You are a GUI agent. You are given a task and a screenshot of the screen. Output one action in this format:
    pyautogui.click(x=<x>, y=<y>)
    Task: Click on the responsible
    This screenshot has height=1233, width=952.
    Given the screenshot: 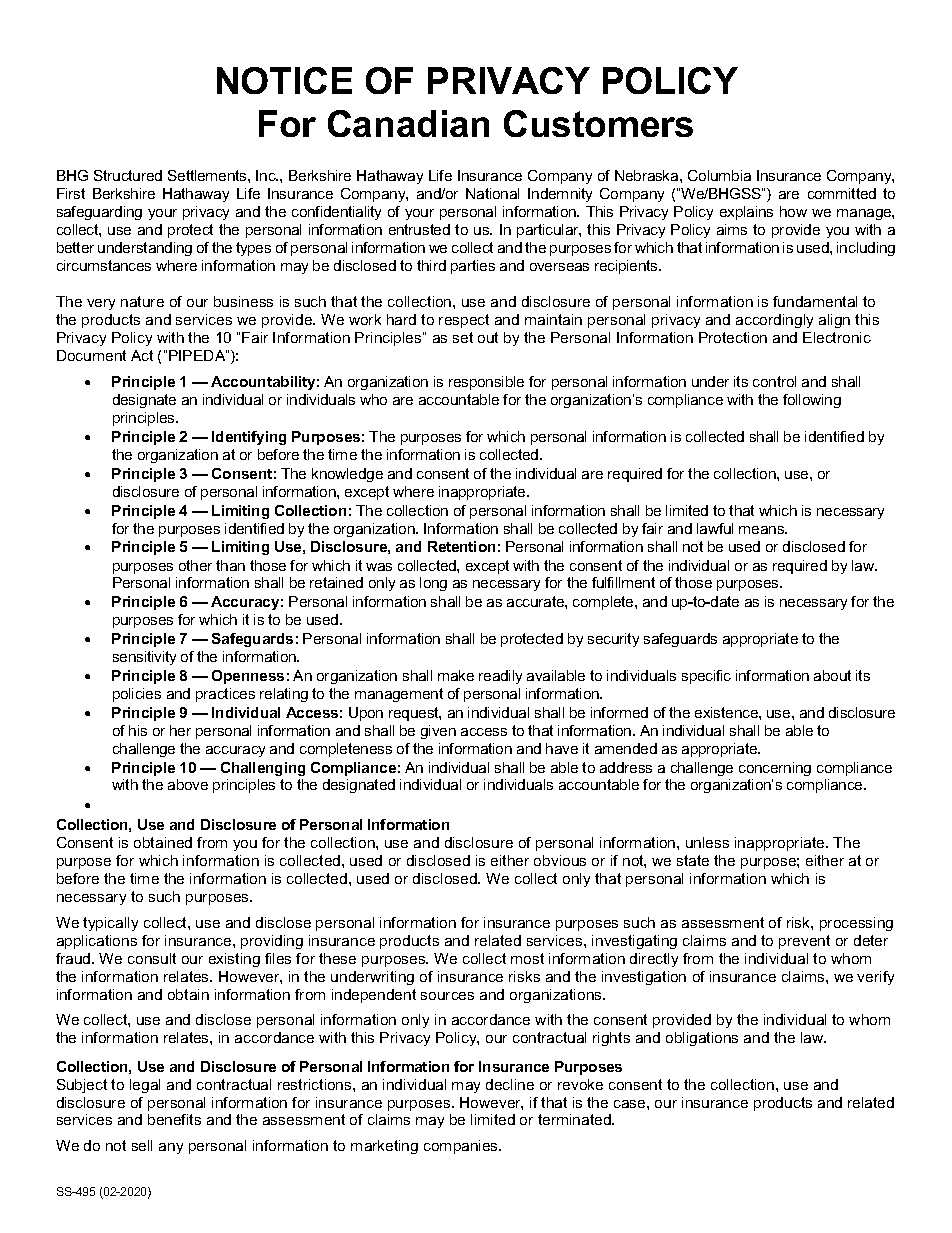 What is the action you would take?
    pyautogui.click(x=486, y=383)
